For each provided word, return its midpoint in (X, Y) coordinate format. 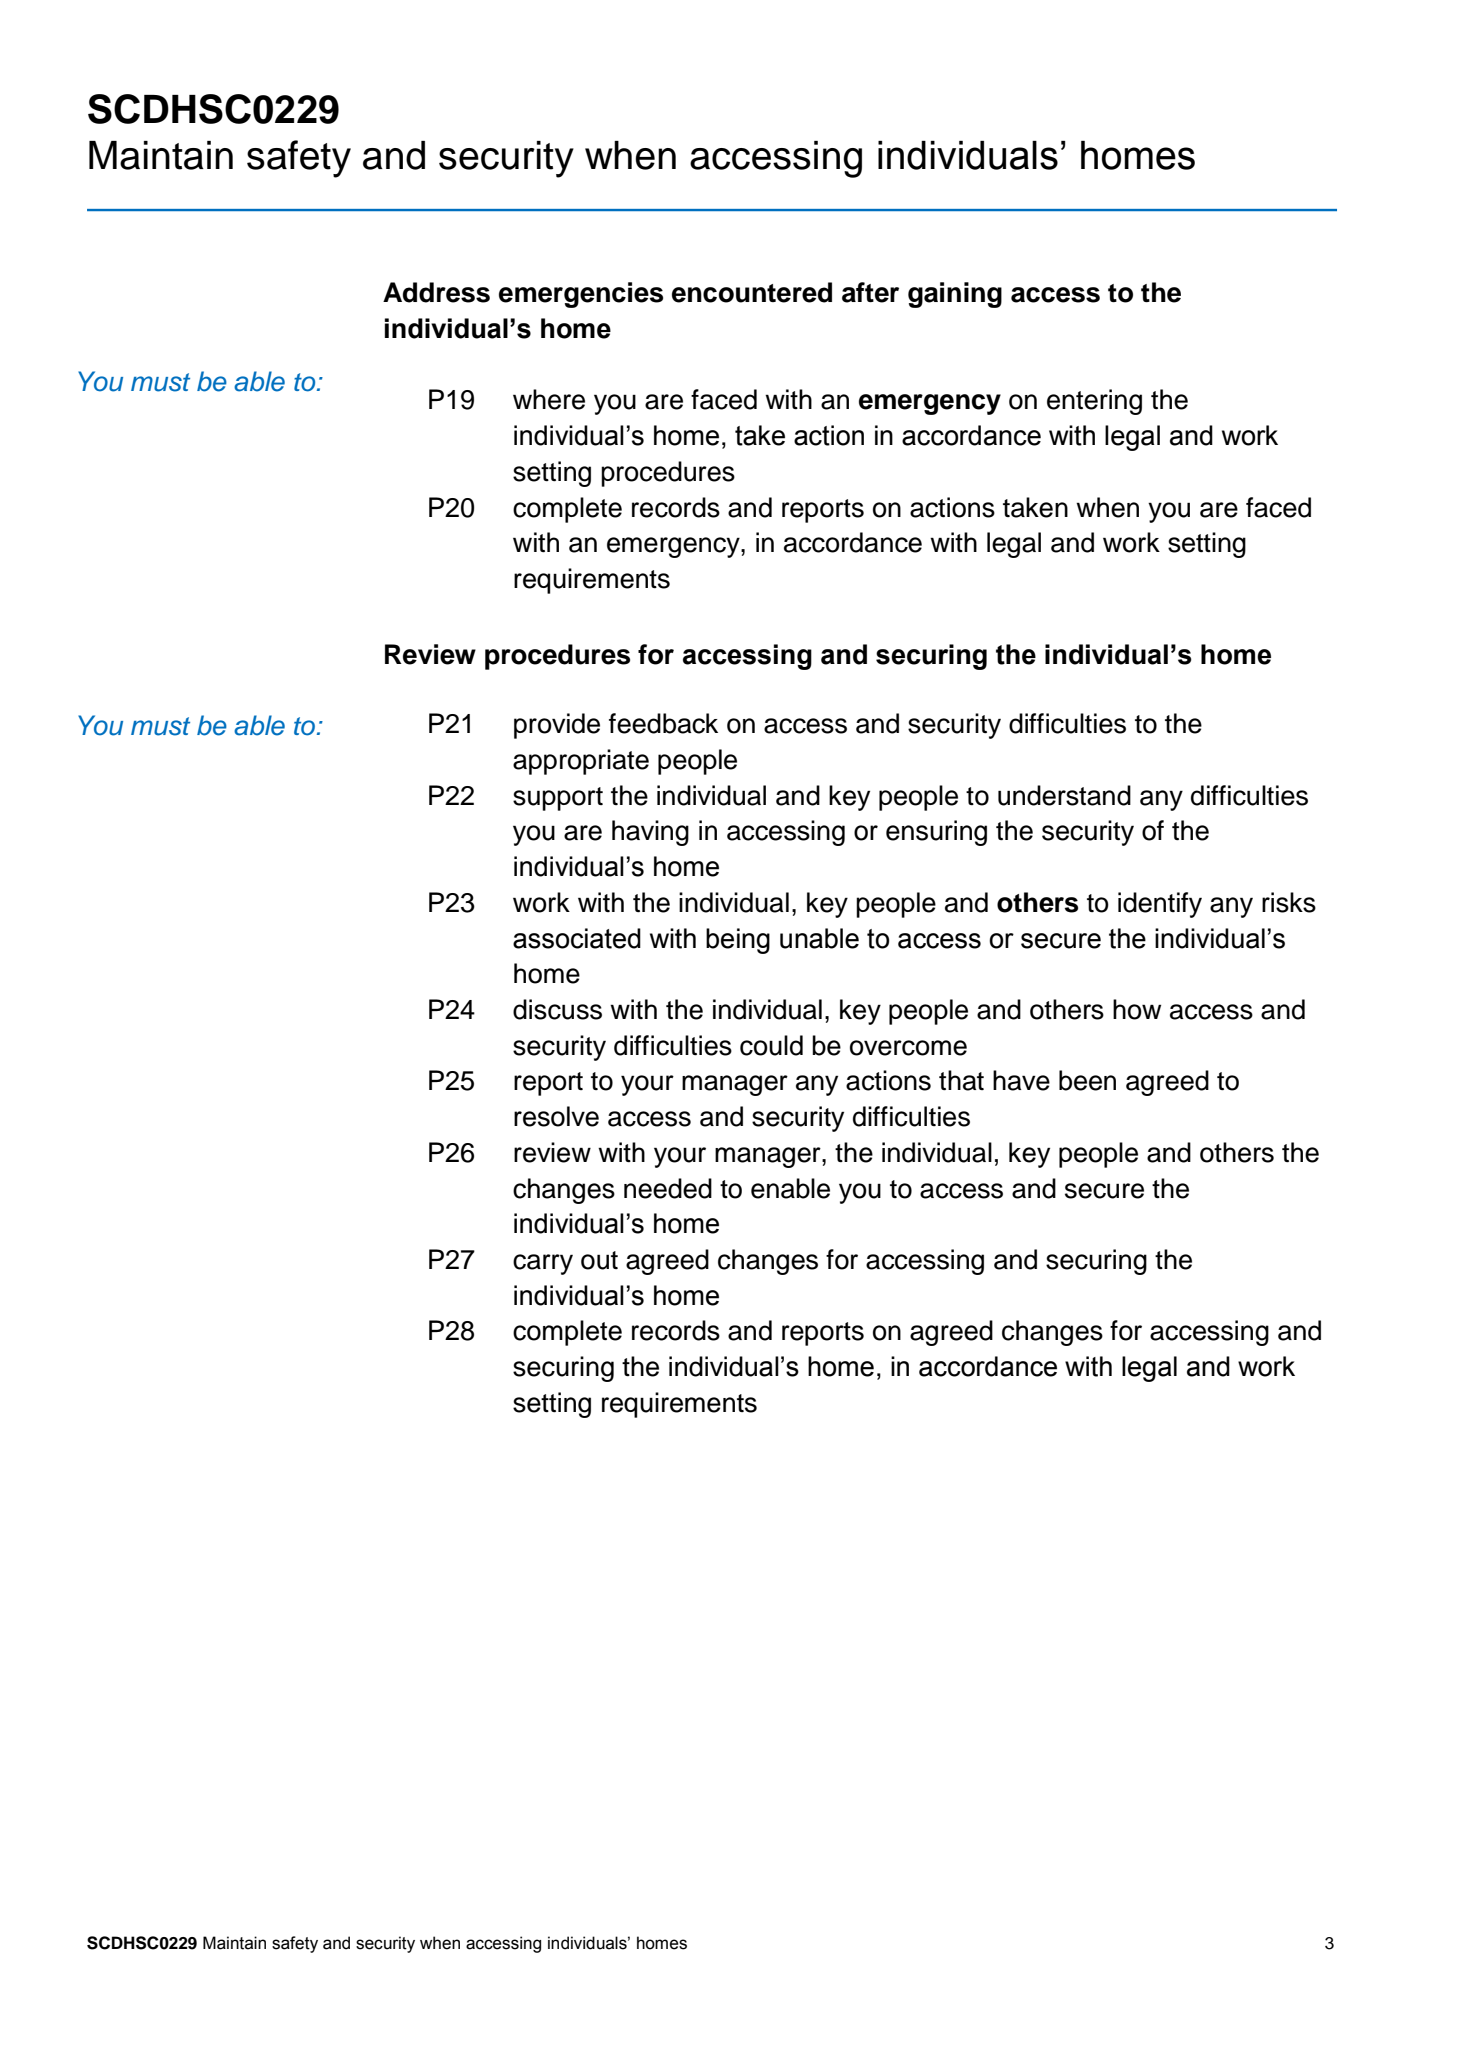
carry (543, 1264)
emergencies (581, 295)
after (870, 292)
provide (557, 726)
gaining (955, 295)
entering (1094, 402)
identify (1160, 905)
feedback (663, 723)
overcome (908, 1048)
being (738, 941)
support (558, 799)
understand (1064, 795)
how (1137, 1009)
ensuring (936, 833)
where (549, 399)
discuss (557, 1009)
